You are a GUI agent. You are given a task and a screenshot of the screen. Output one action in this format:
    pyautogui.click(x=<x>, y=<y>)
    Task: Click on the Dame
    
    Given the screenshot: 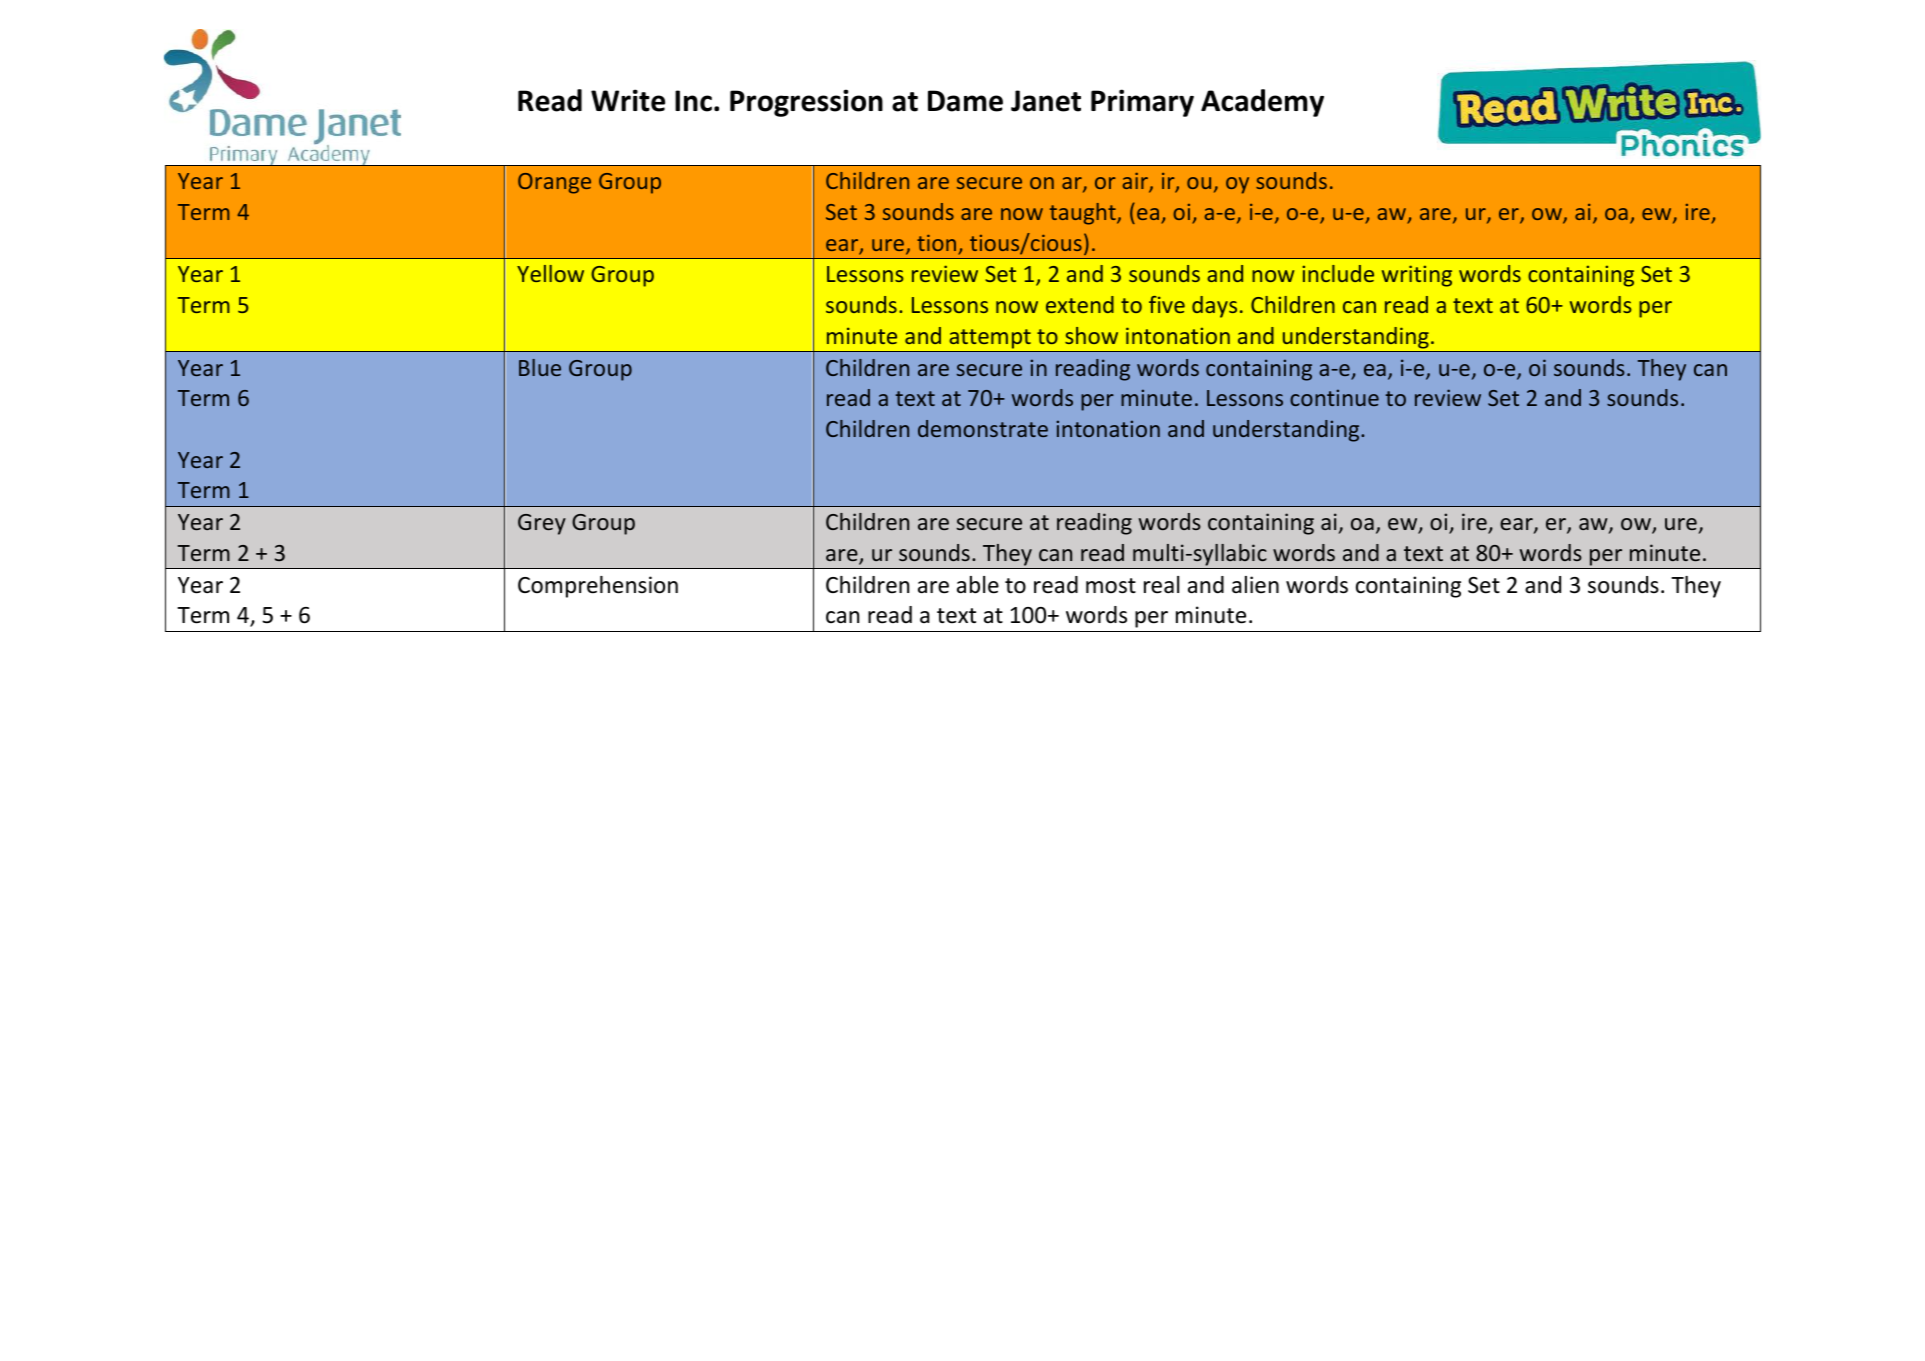 What is the action you would take?
    pyautogui.click(x=965, y=101)
